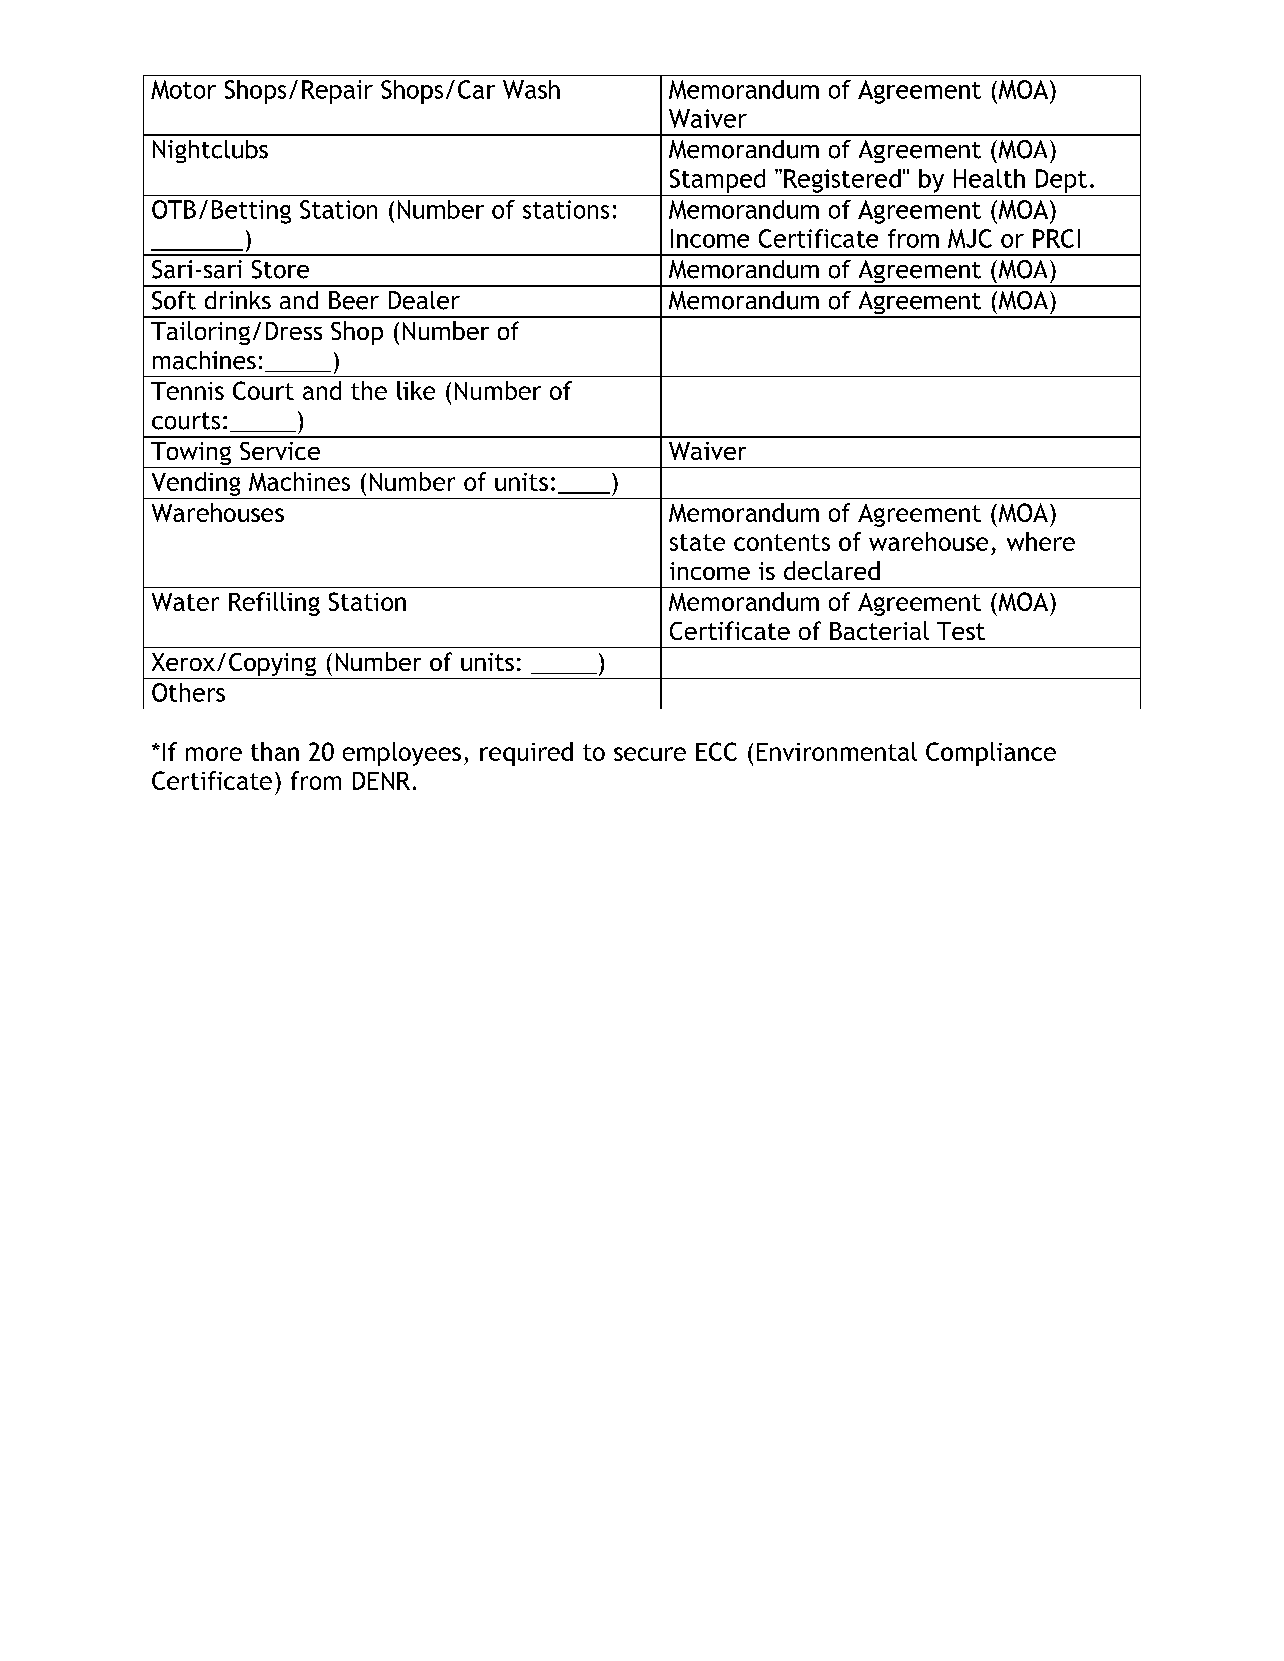 This screenshot has height=1661, width=1284. I want to click on Wash, so click(531, 89).
